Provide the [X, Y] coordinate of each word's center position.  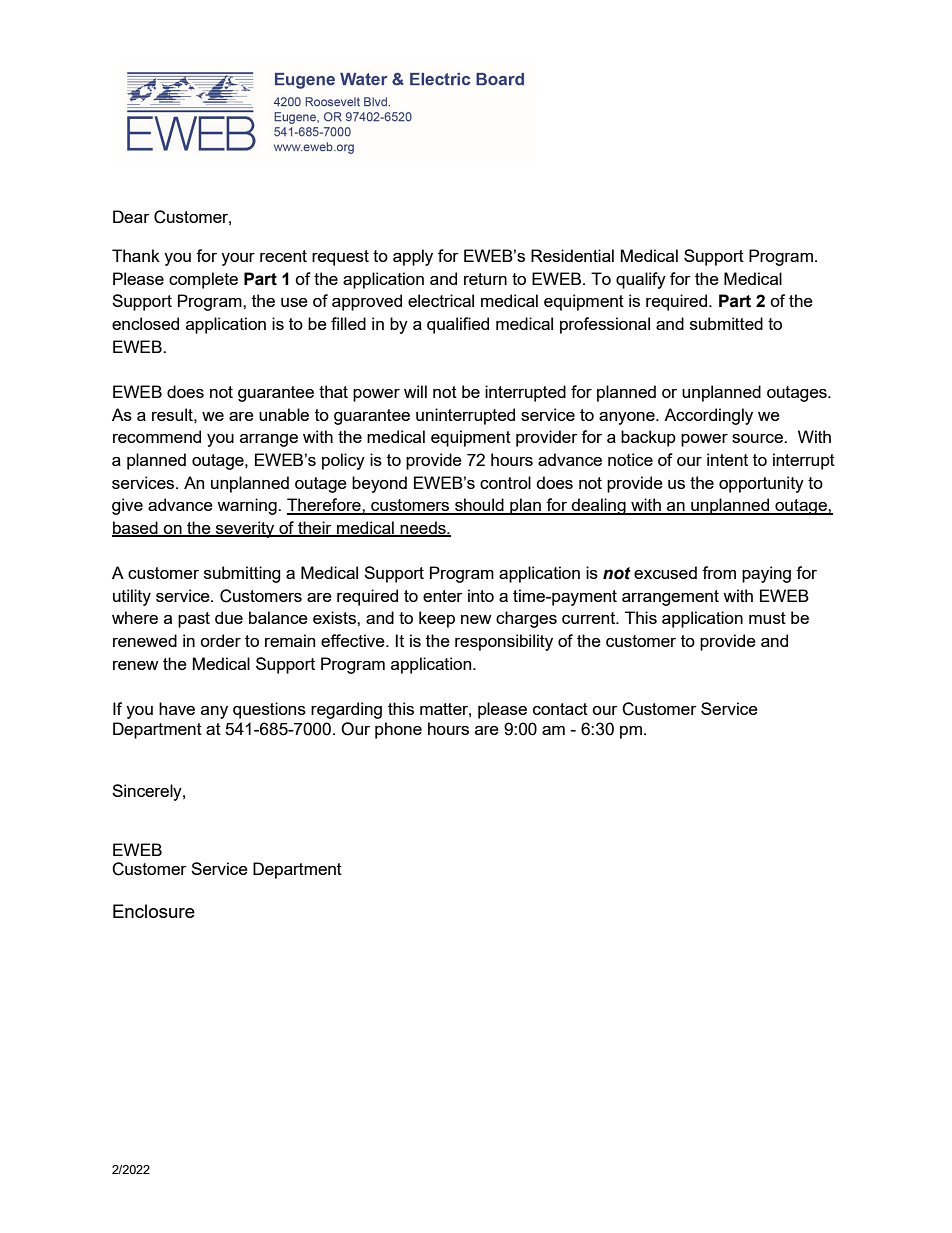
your [238, 259]
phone [398, 730]
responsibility [504, 642]
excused [665, 572]
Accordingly [708, 416]
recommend [157, 436]
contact [560, 709]
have [177, 708]
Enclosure [154, 911]
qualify [641, 280]
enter [443, 596]
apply [413, 257]
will [415, 391]
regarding [346, 710]
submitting [242, 574]
